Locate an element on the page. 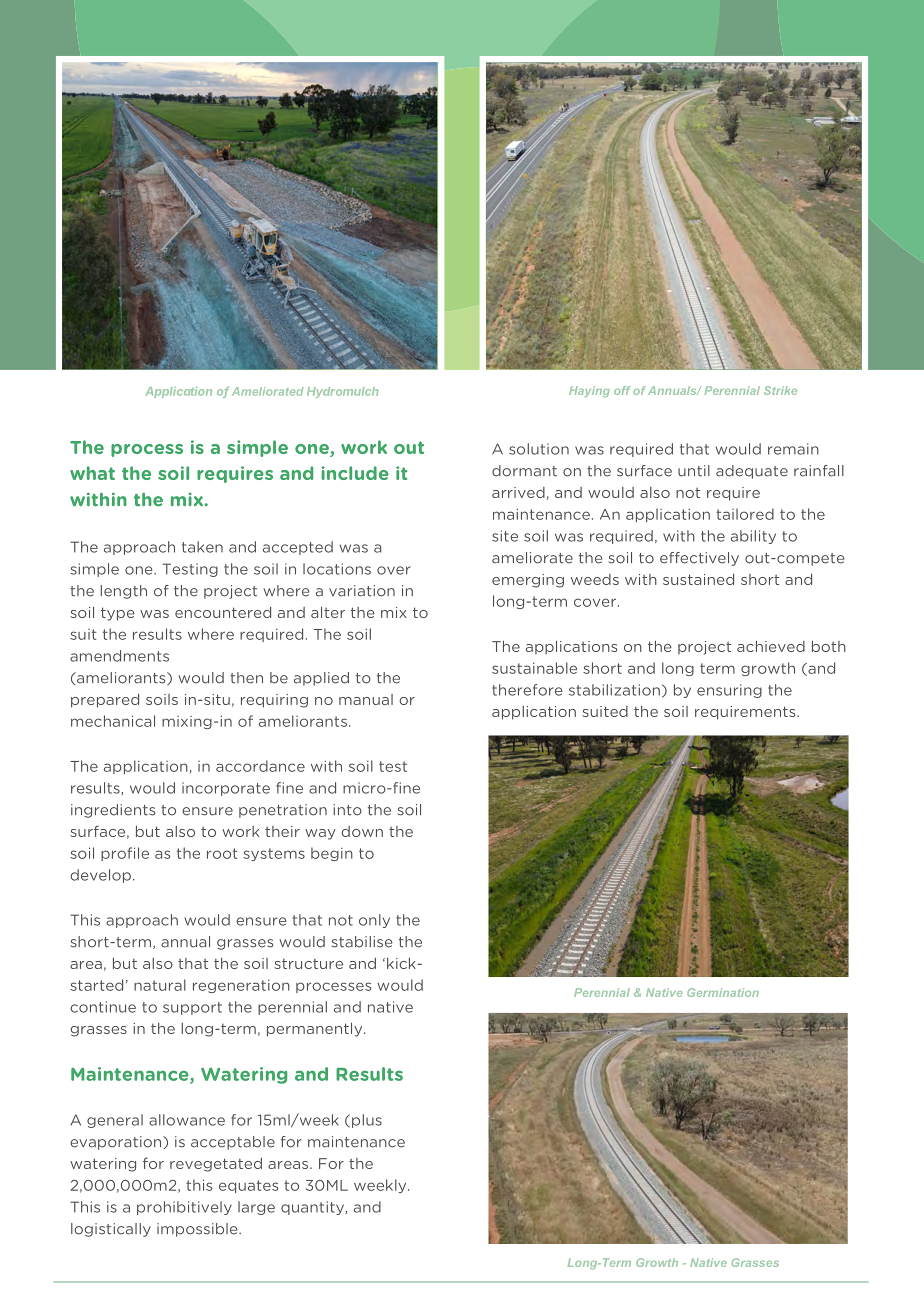 The height and width of the page is (1308, 924). then is located at coordinates (246, 678).
